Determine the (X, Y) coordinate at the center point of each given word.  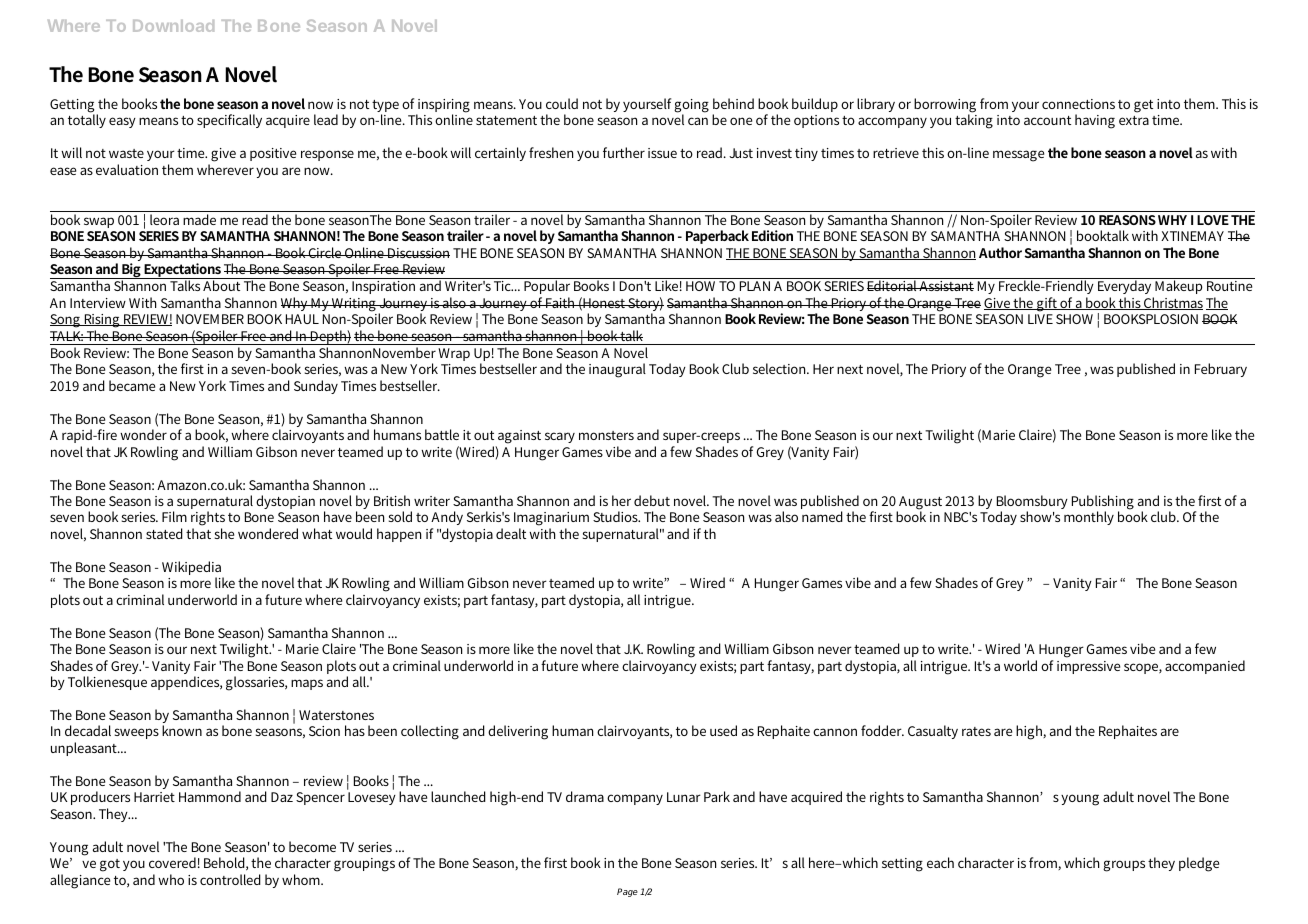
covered (172, 862)
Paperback (717, 237)
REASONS (1127, 220)
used (723, 730)
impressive (1088, 667)
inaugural (617, 370)
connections (1078, 104)
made (199, 219)
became (132, 385)
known (182, 730)
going (691, 107)
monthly (1089, 518)
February (1221, 370)
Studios (616, 516)
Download (173, 26)
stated (164, 533)
